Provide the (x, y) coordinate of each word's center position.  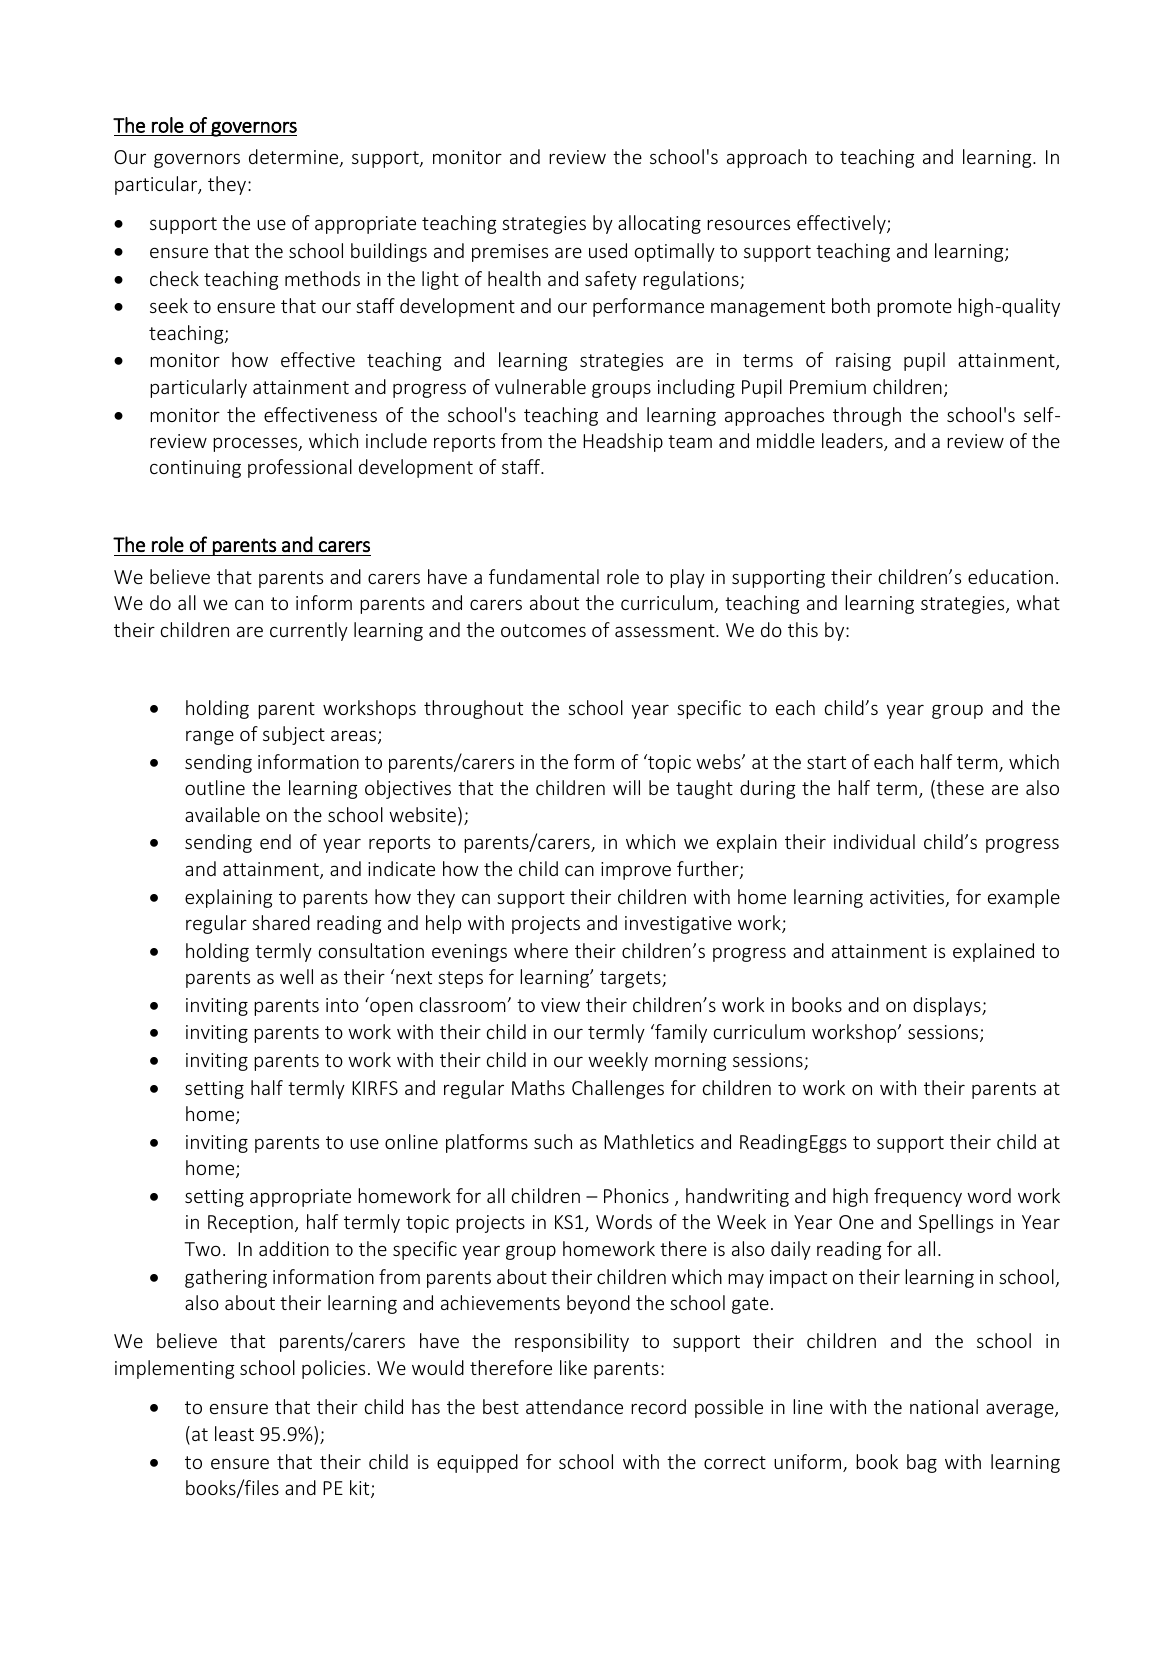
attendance (574, 1406)
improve (636, 871)
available (222, 814)
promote (914, 308)
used (608, 250)
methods (322, 278)
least (234, 1433)
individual (874, 841)
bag (922, 1463)
